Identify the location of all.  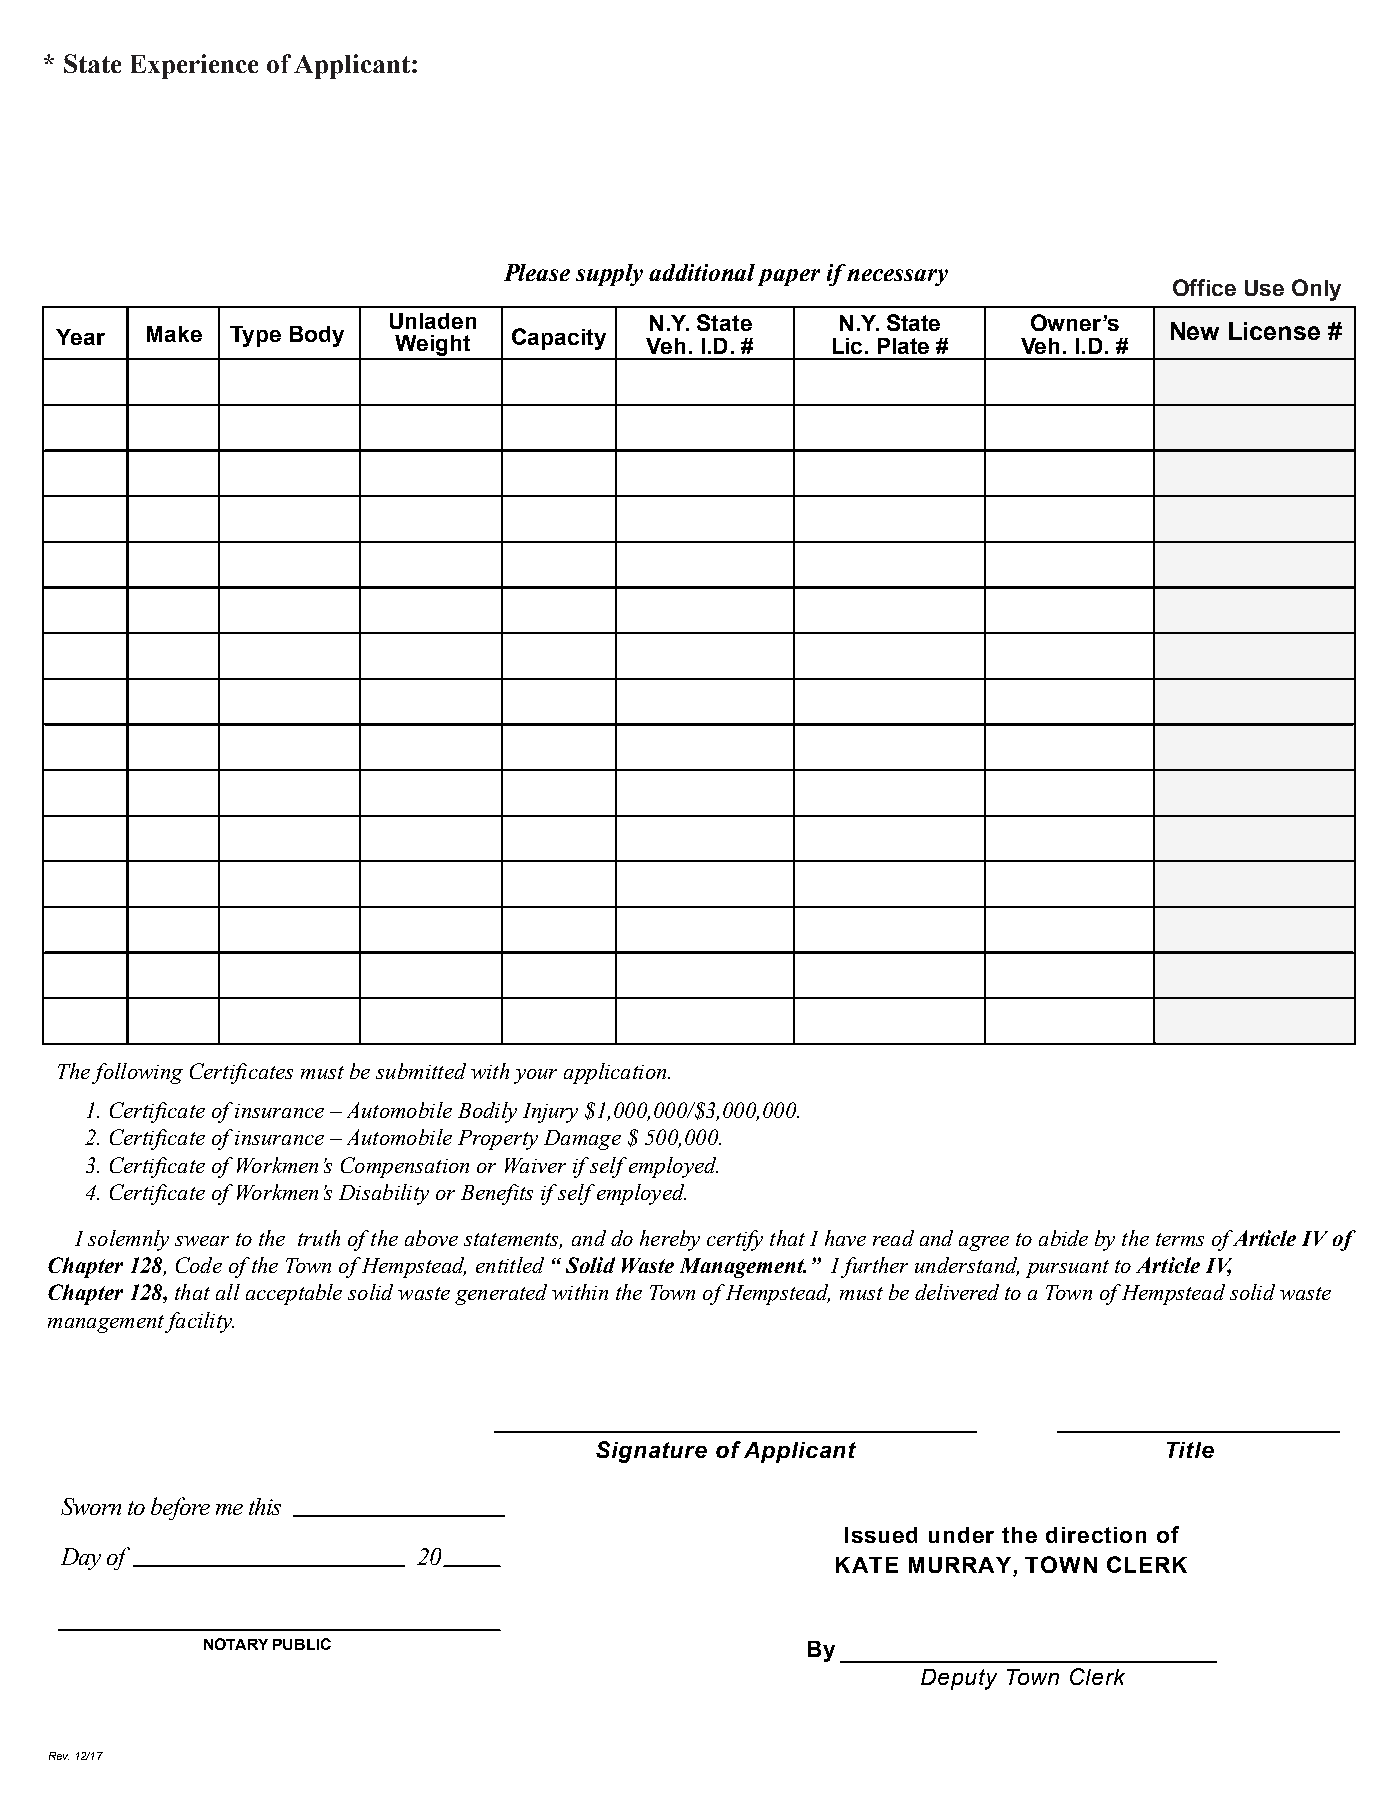
(228, 1292).
